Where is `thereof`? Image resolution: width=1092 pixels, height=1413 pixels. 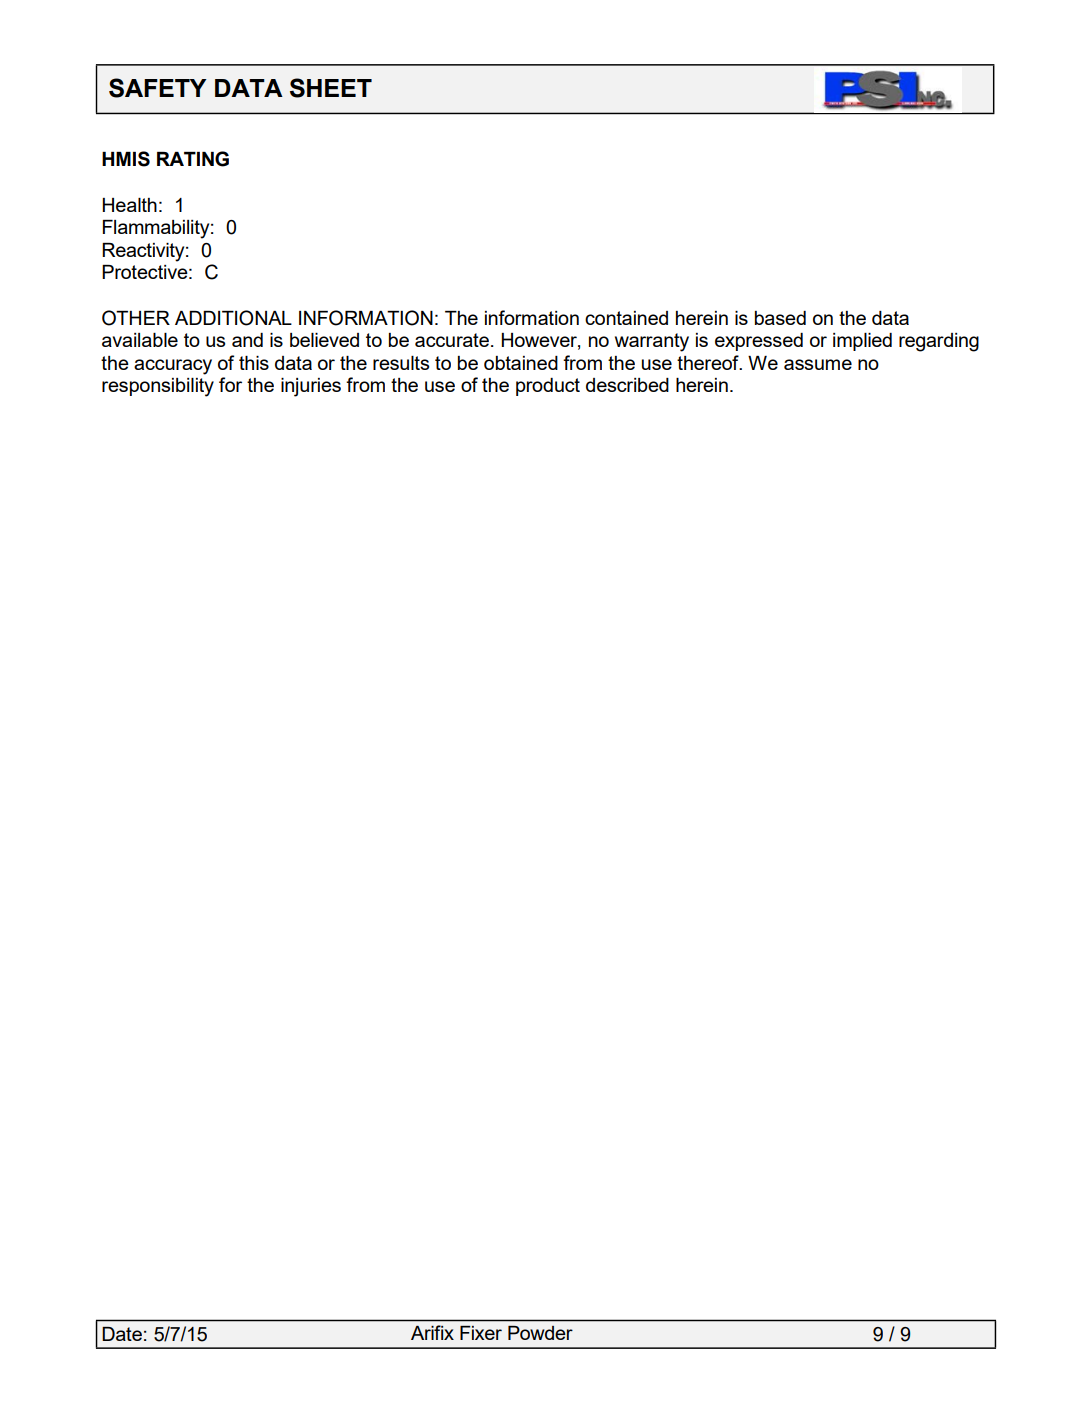
thereof is located at coordinates (709, 362).
